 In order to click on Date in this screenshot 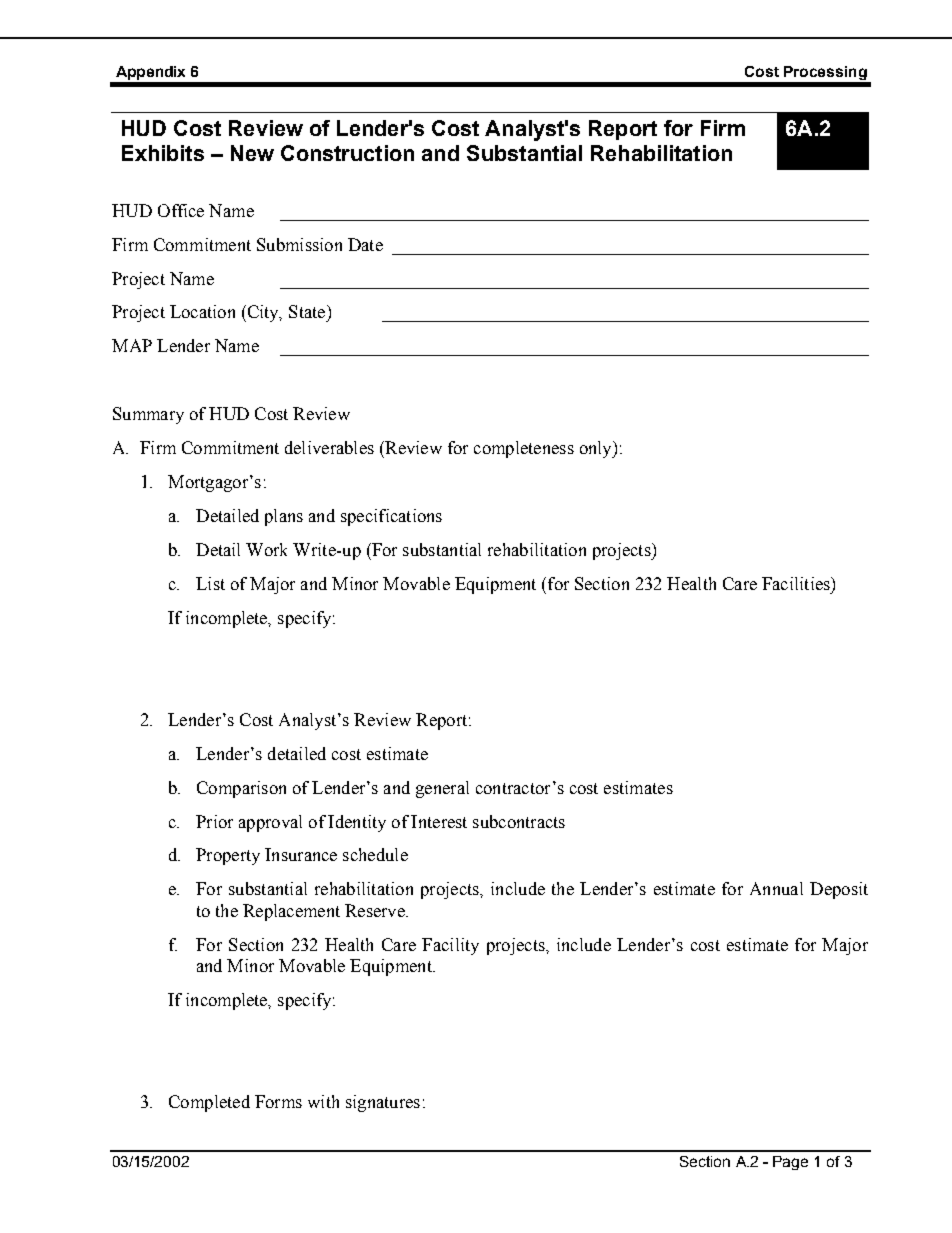, I will do `click(365, 244)`.
